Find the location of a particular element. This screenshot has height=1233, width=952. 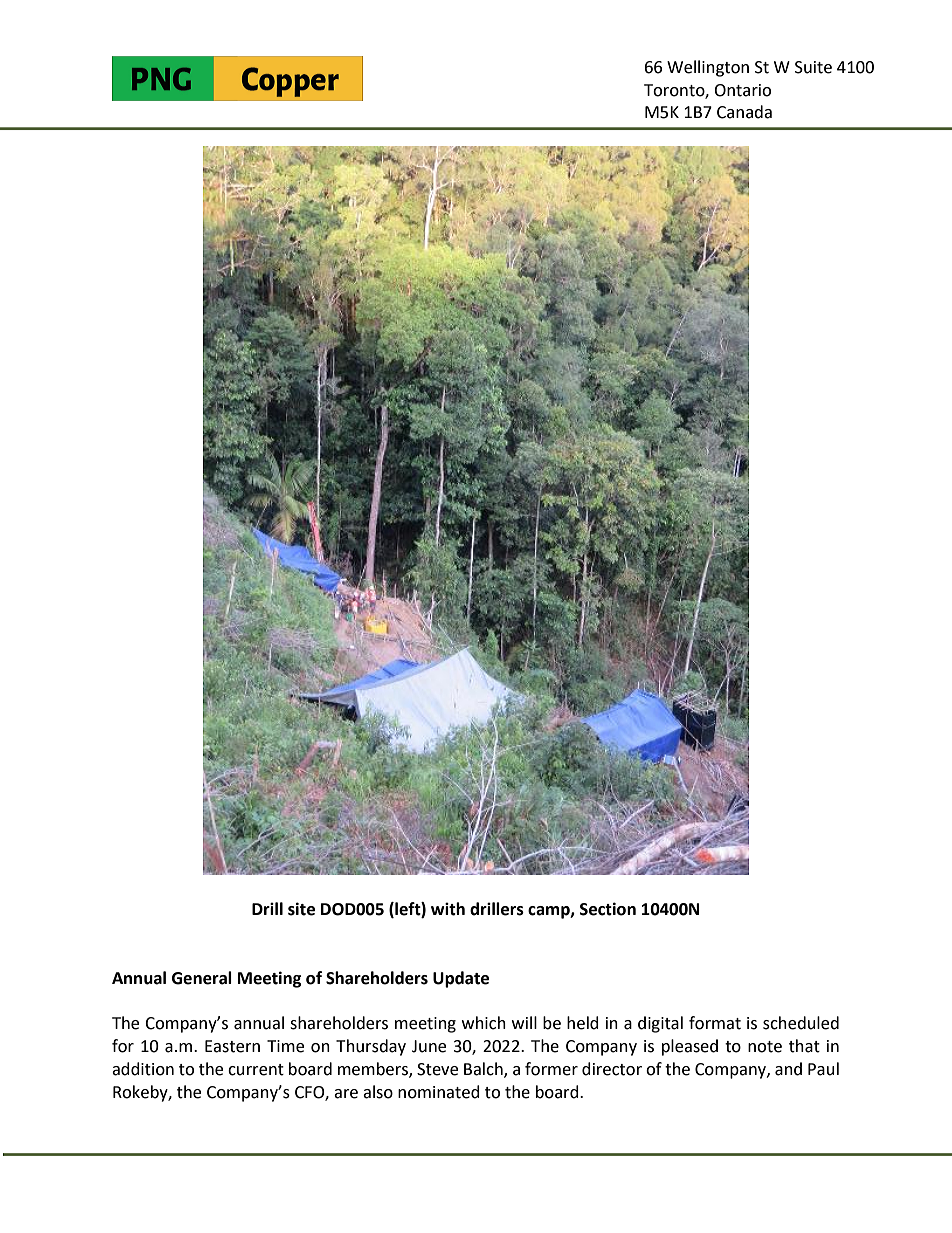

Ontario is located at coordinates (742, 90).
